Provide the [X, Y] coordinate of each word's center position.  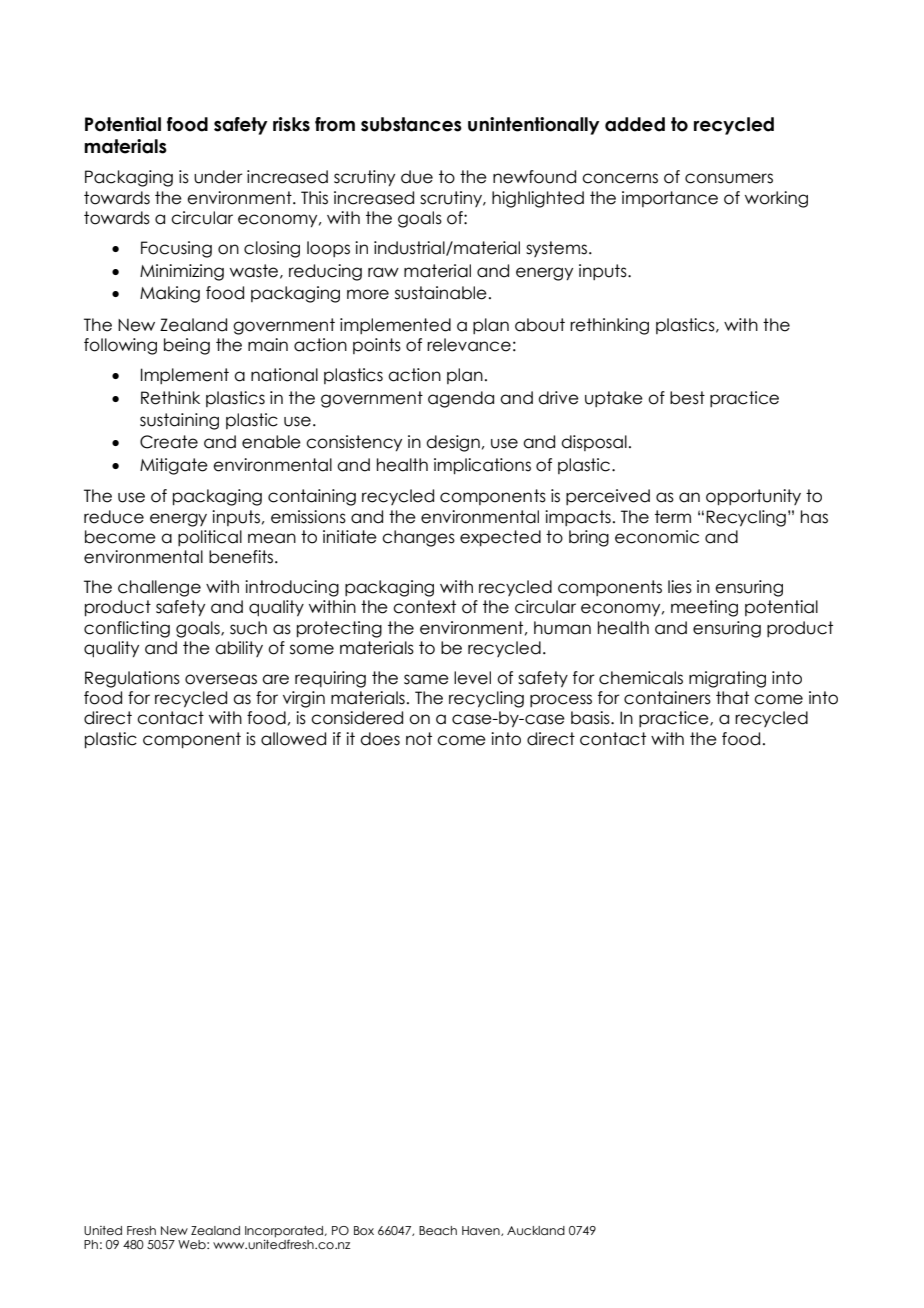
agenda [461, 399]
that [732, 698]
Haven [482, 1231]
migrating [727, 679]
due [417, 177]
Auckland [536, 1230]
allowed [293, 739]
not [419, 739]
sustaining [179, 421]
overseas [221, 679]
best [687, 398]
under [218, 177]
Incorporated [284, 1232]
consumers [729, 178]
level [472, 678]
